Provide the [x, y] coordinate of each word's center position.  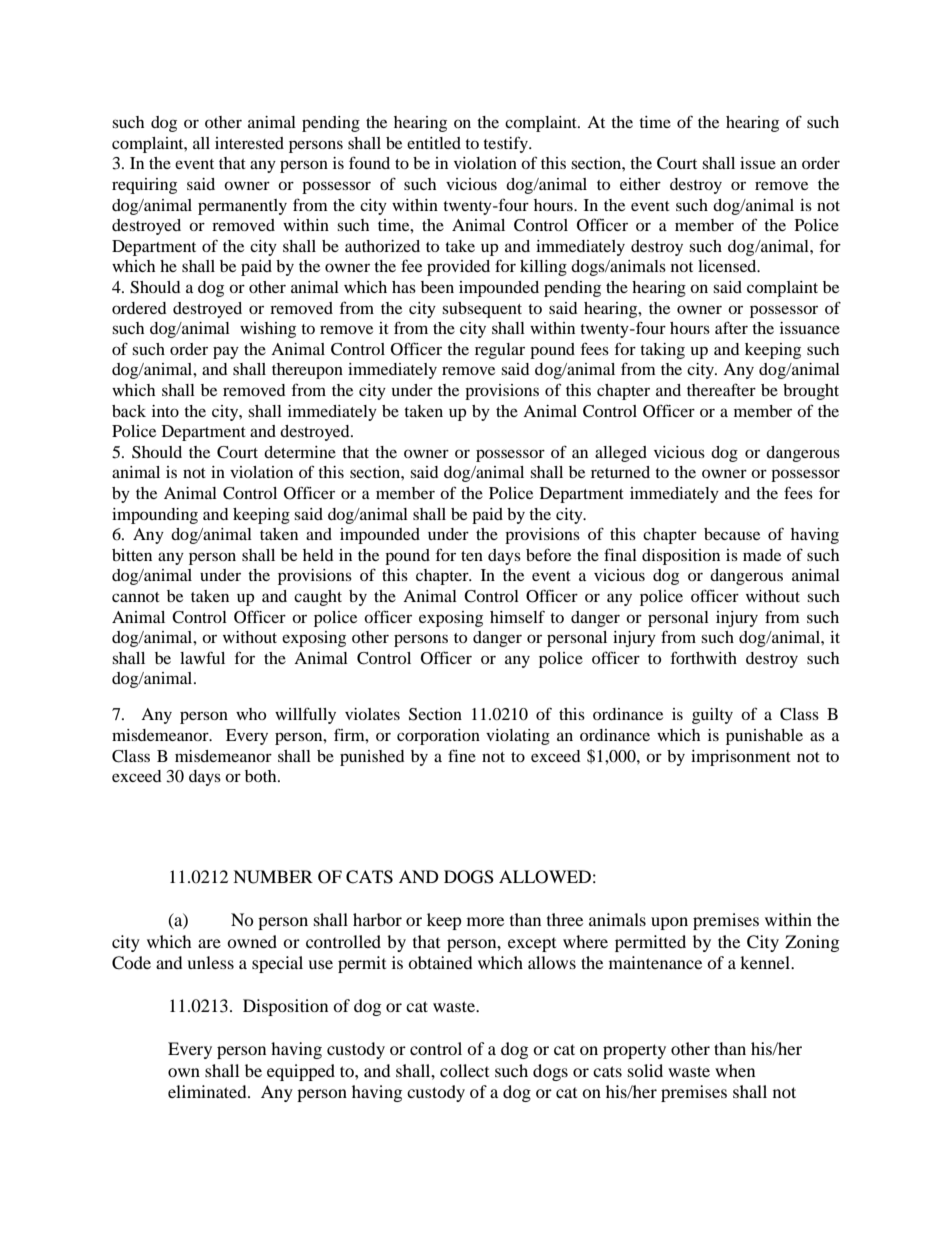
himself [517, 616]
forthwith [704, 657]
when [735, 1070]
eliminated [208, 1091]
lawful [202, 657]
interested [249, 143]
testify [507, 144]
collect [464, 1070]
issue [758, 163]
